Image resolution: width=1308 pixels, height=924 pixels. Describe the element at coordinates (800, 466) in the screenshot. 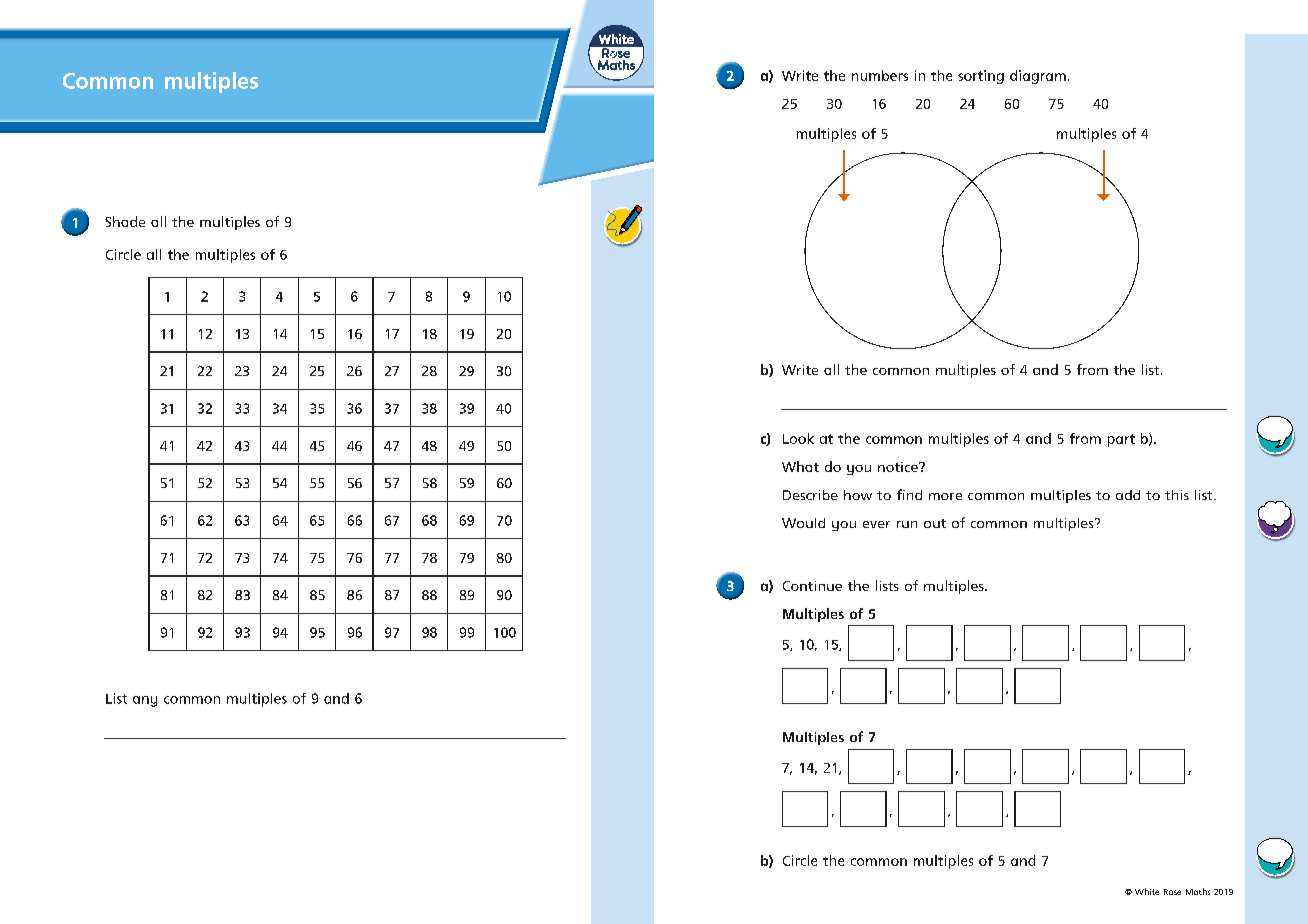

I see `What` at that location.
